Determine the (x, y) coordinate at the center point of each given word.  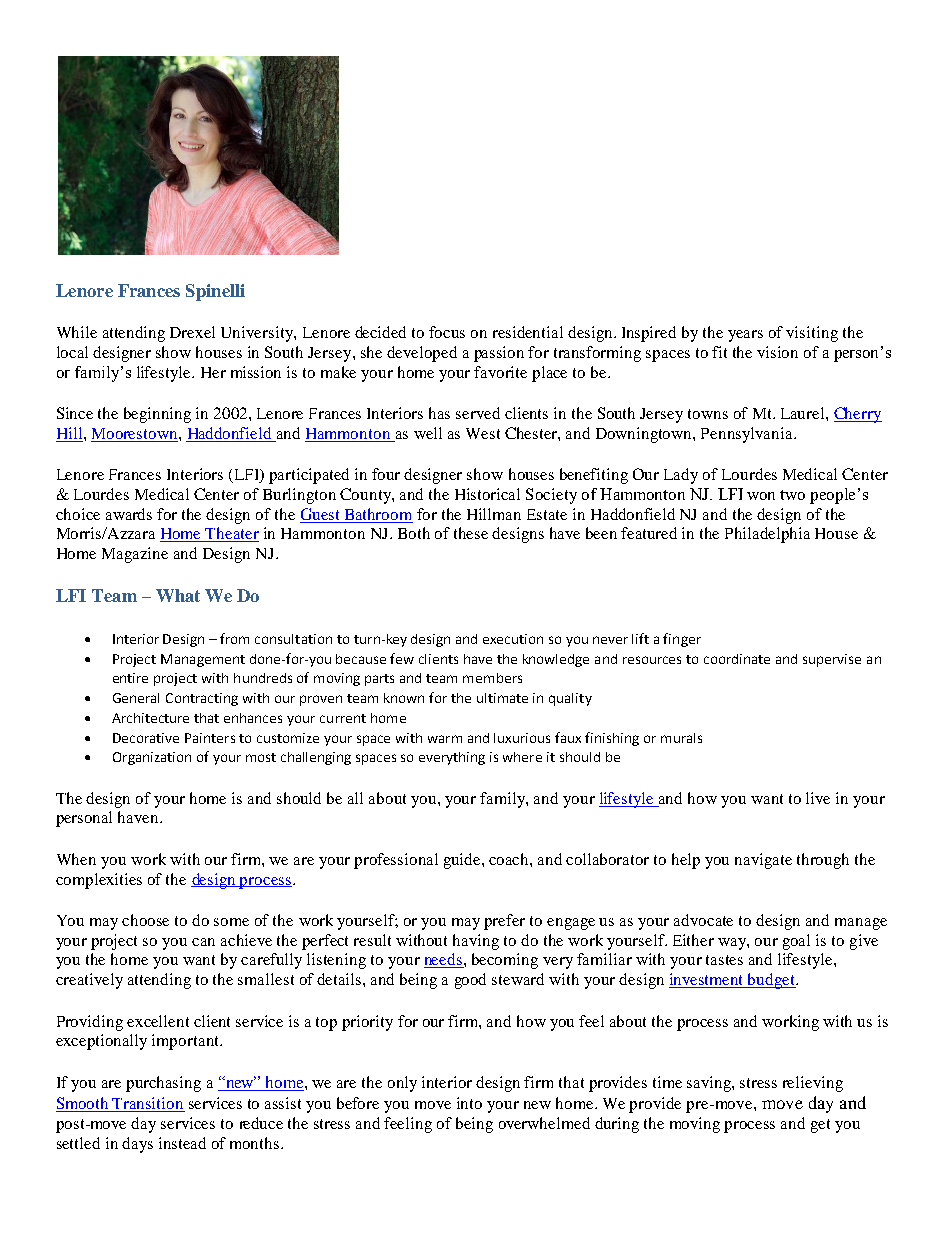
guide (463, 861)
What (178, 595)
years (745, 336)
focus (447, 332)
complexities (99, 881)
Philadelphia (767, 535)
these (471, 533)
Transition (148, 1104)
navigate (763, 861)
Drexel (192, 332)
